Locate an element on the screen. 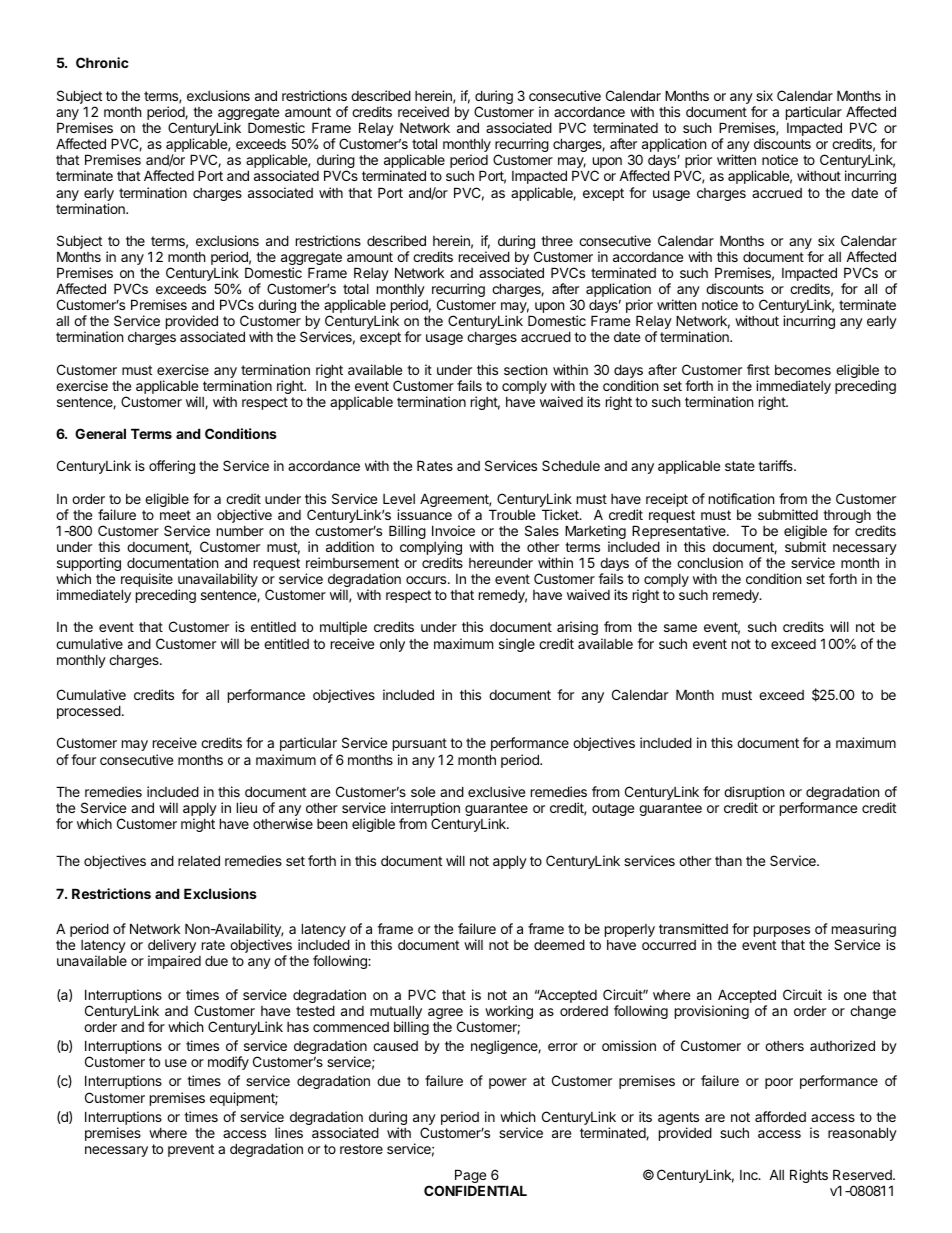  first is located at coordinates (758, 369).
